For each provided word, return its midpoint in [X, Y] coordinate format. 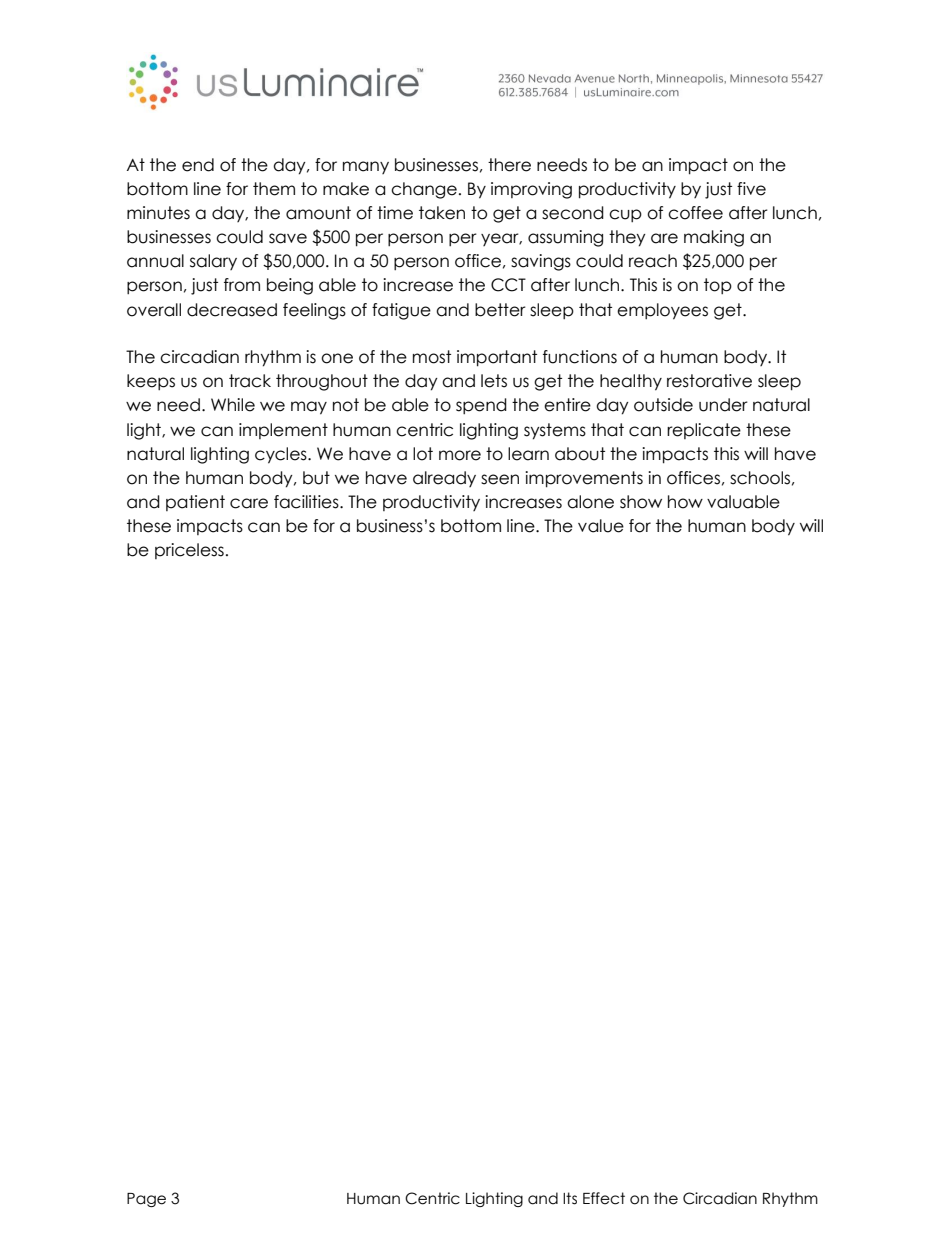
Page [146, 1200]
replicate [704, 431]
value [601, 526]
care [249, 503]
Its [570, 1198]
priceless [189, 551]
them [274, 189]
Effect [604, 1198]
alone [590, 502]
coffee [695, 213]
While [233, 405]
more [460, 455]
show [641, 502]
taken [442, 213]
